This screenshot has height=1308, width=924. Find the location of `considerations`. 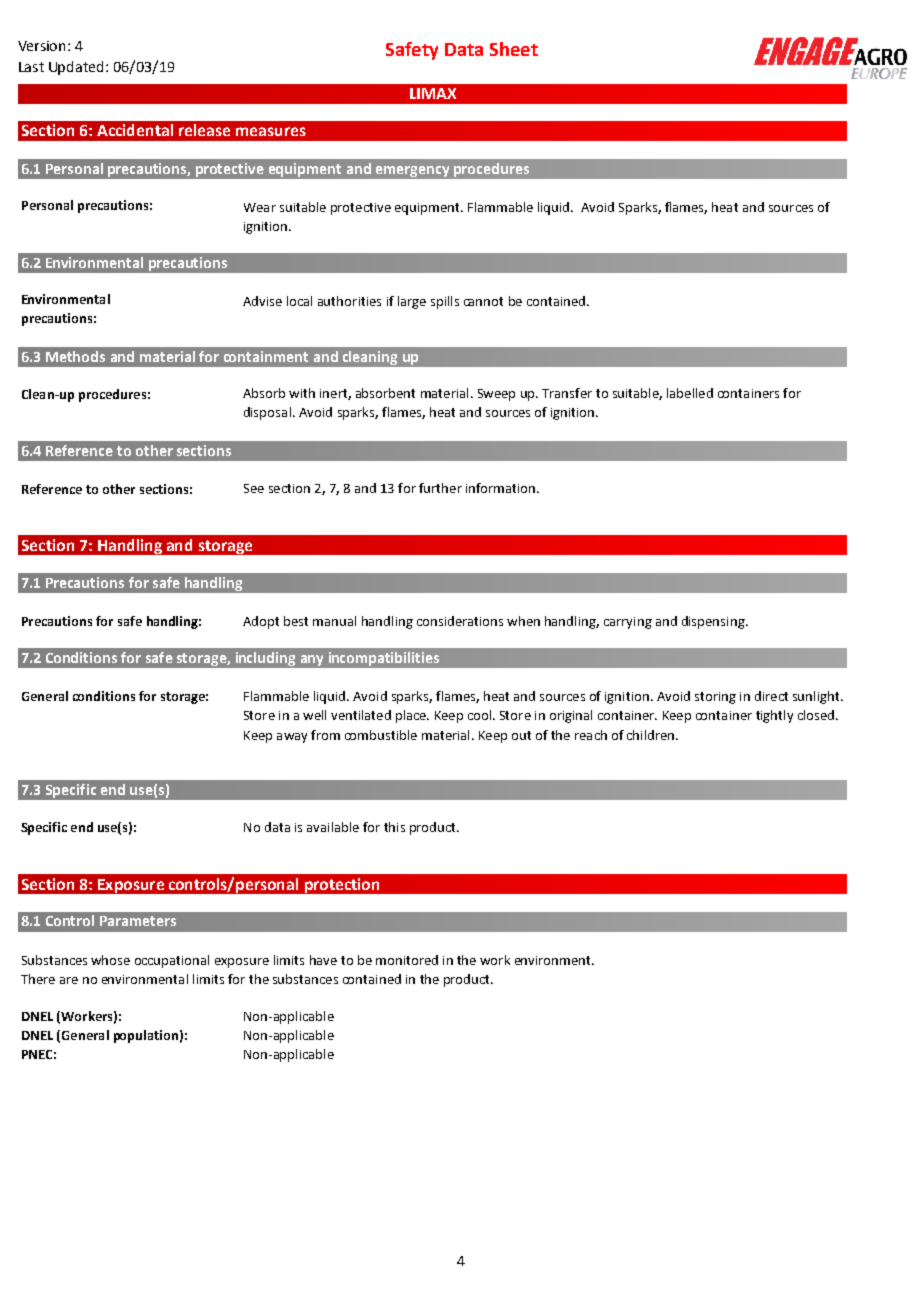

considerations is located at coordinates (460, 621).
